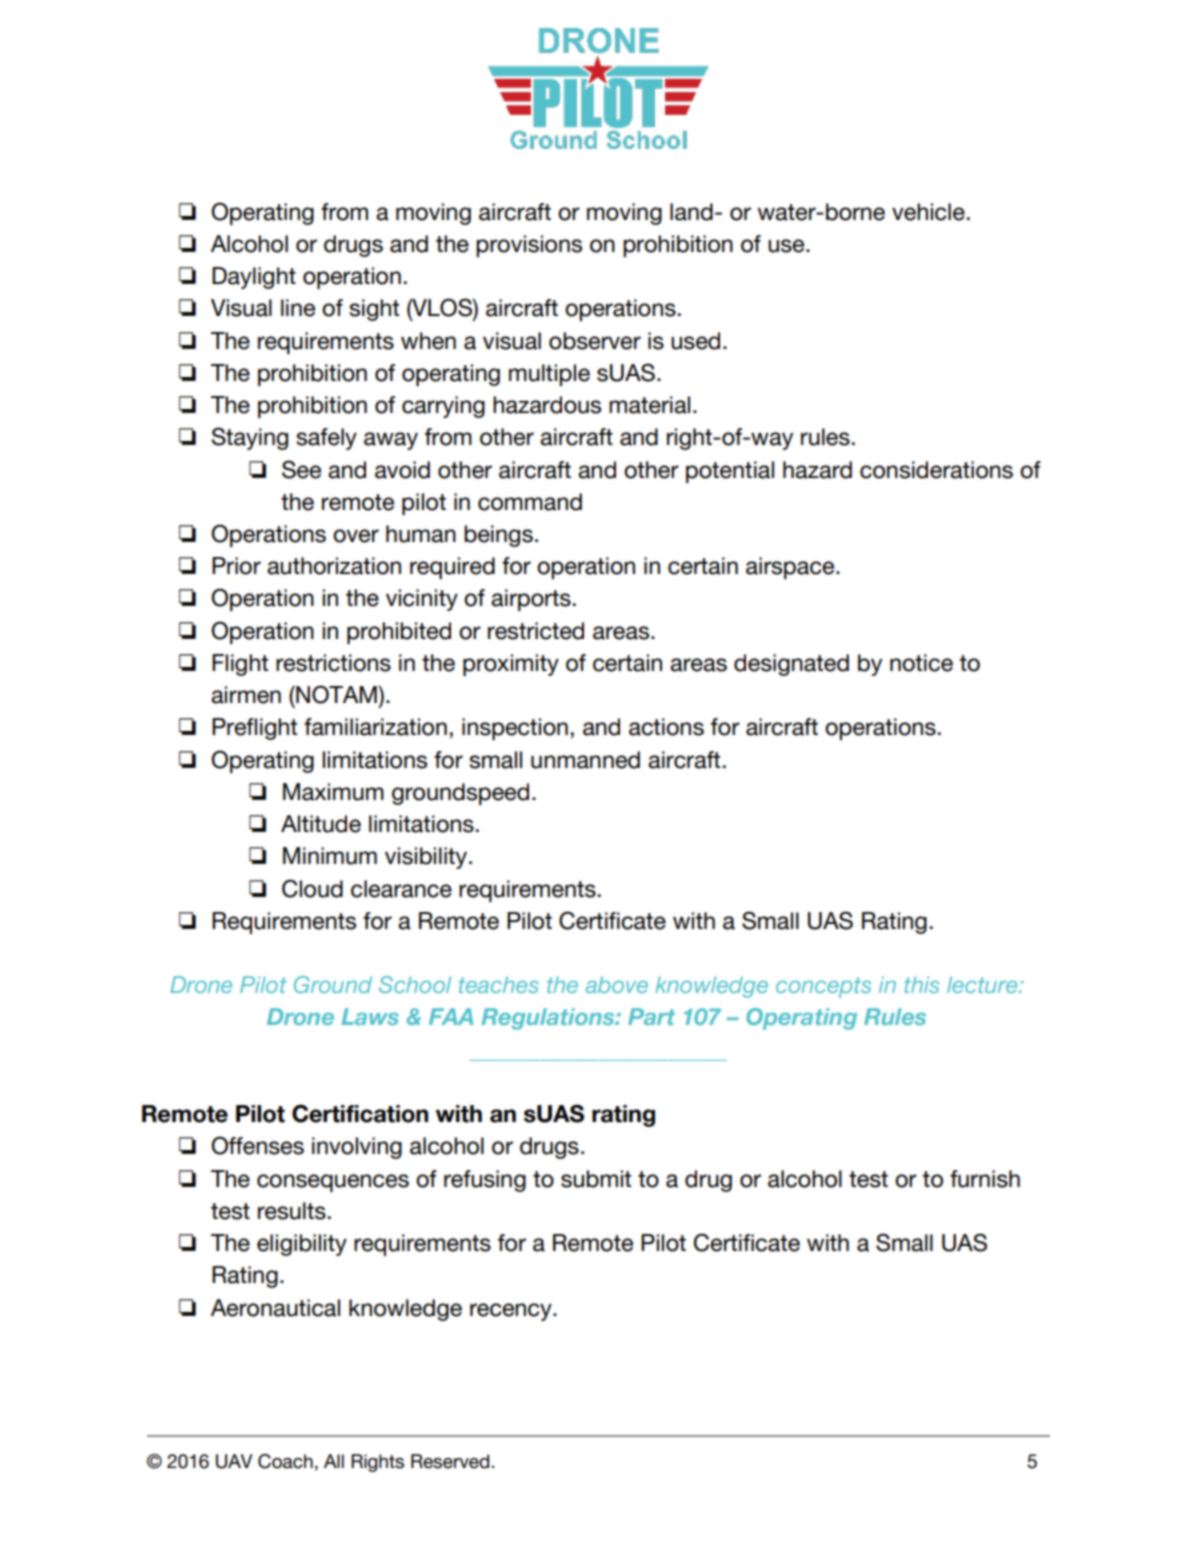 The width and height of the screenshot is (1196, 1547). What do you see at coordinates (298, 308) in the screenshot?
I see `line` at bounding box center [298, 308].
